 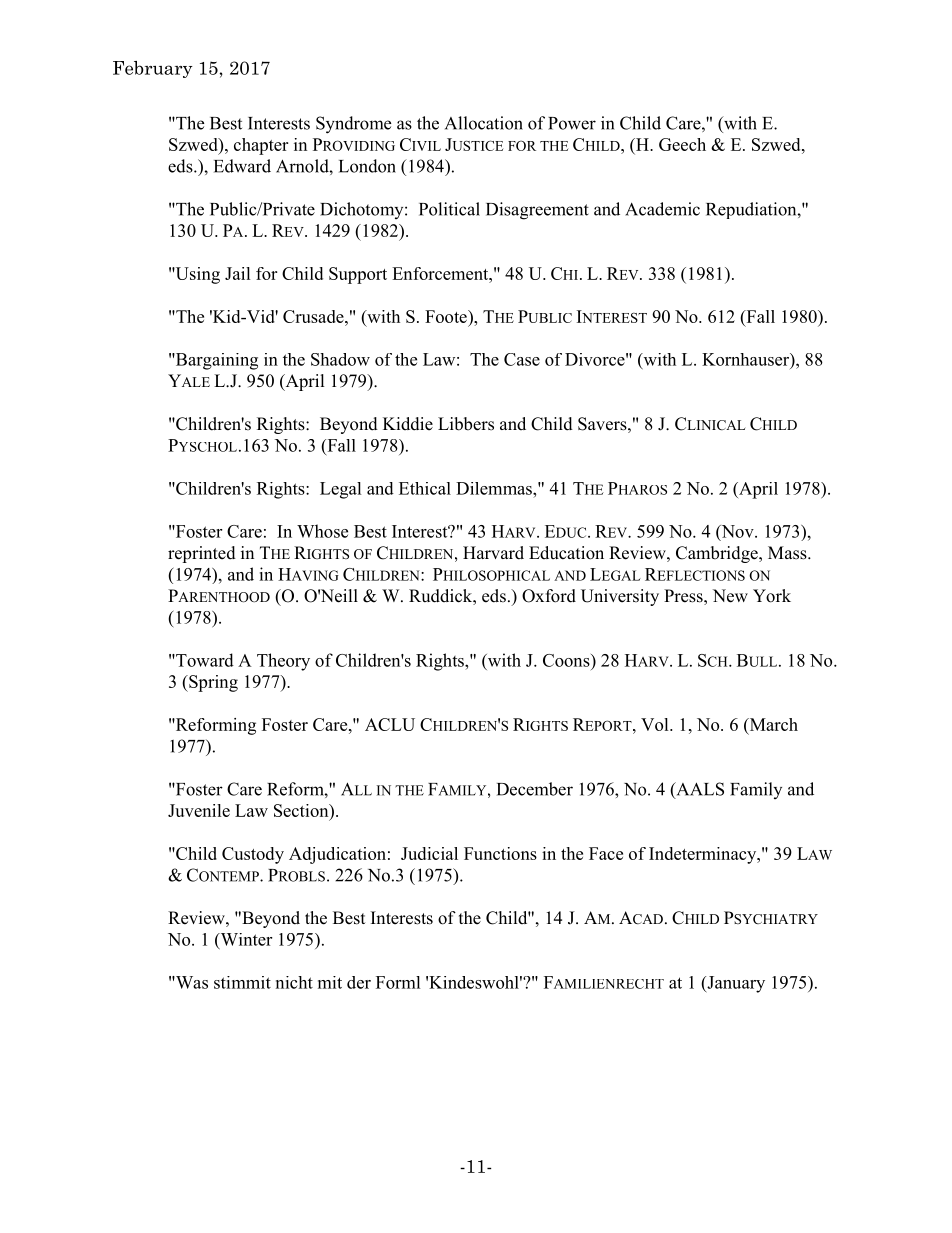 I want to click on Vol, so click(x=656, y=724).
